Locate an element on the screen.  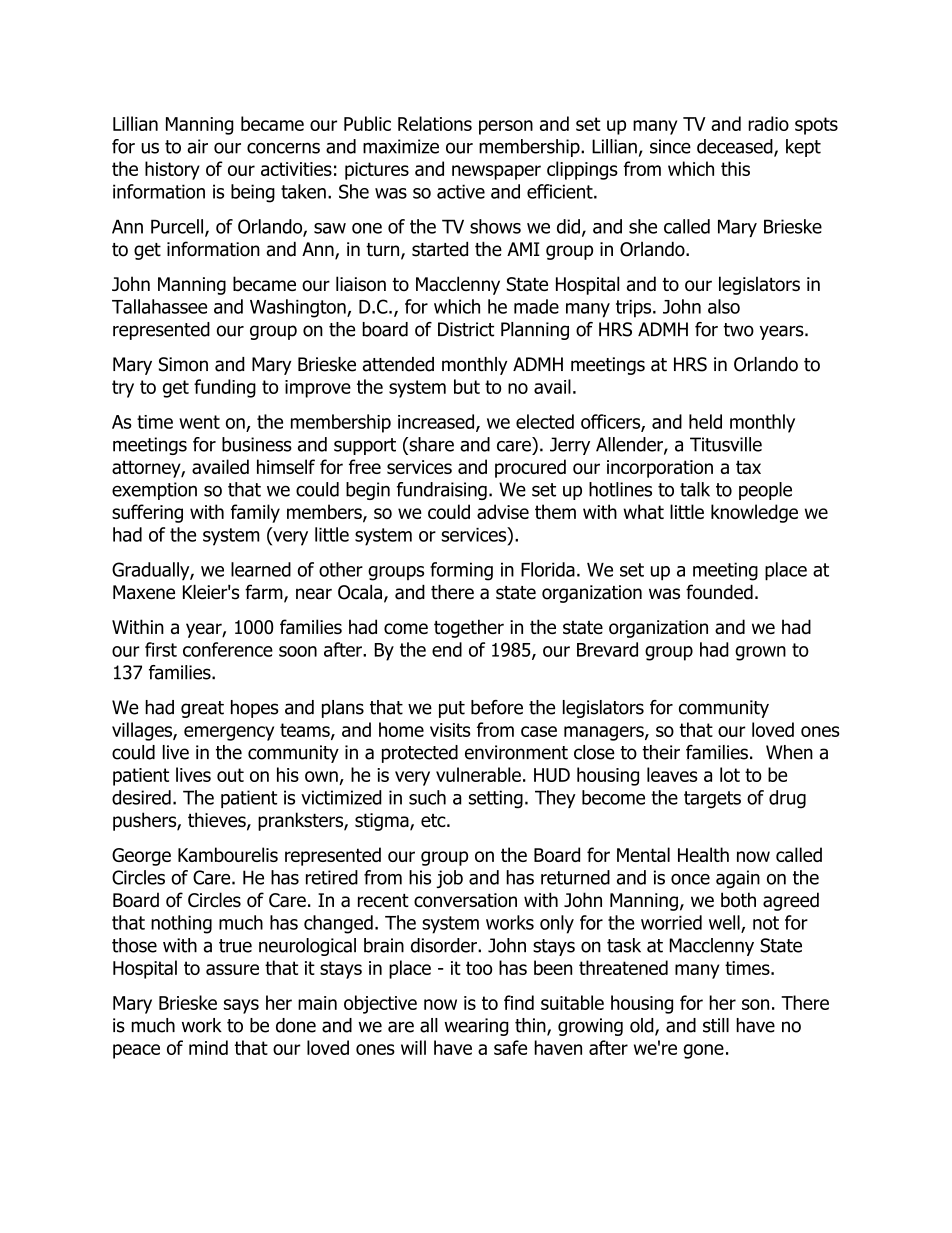
lot is located at coordinates (730, 774).
